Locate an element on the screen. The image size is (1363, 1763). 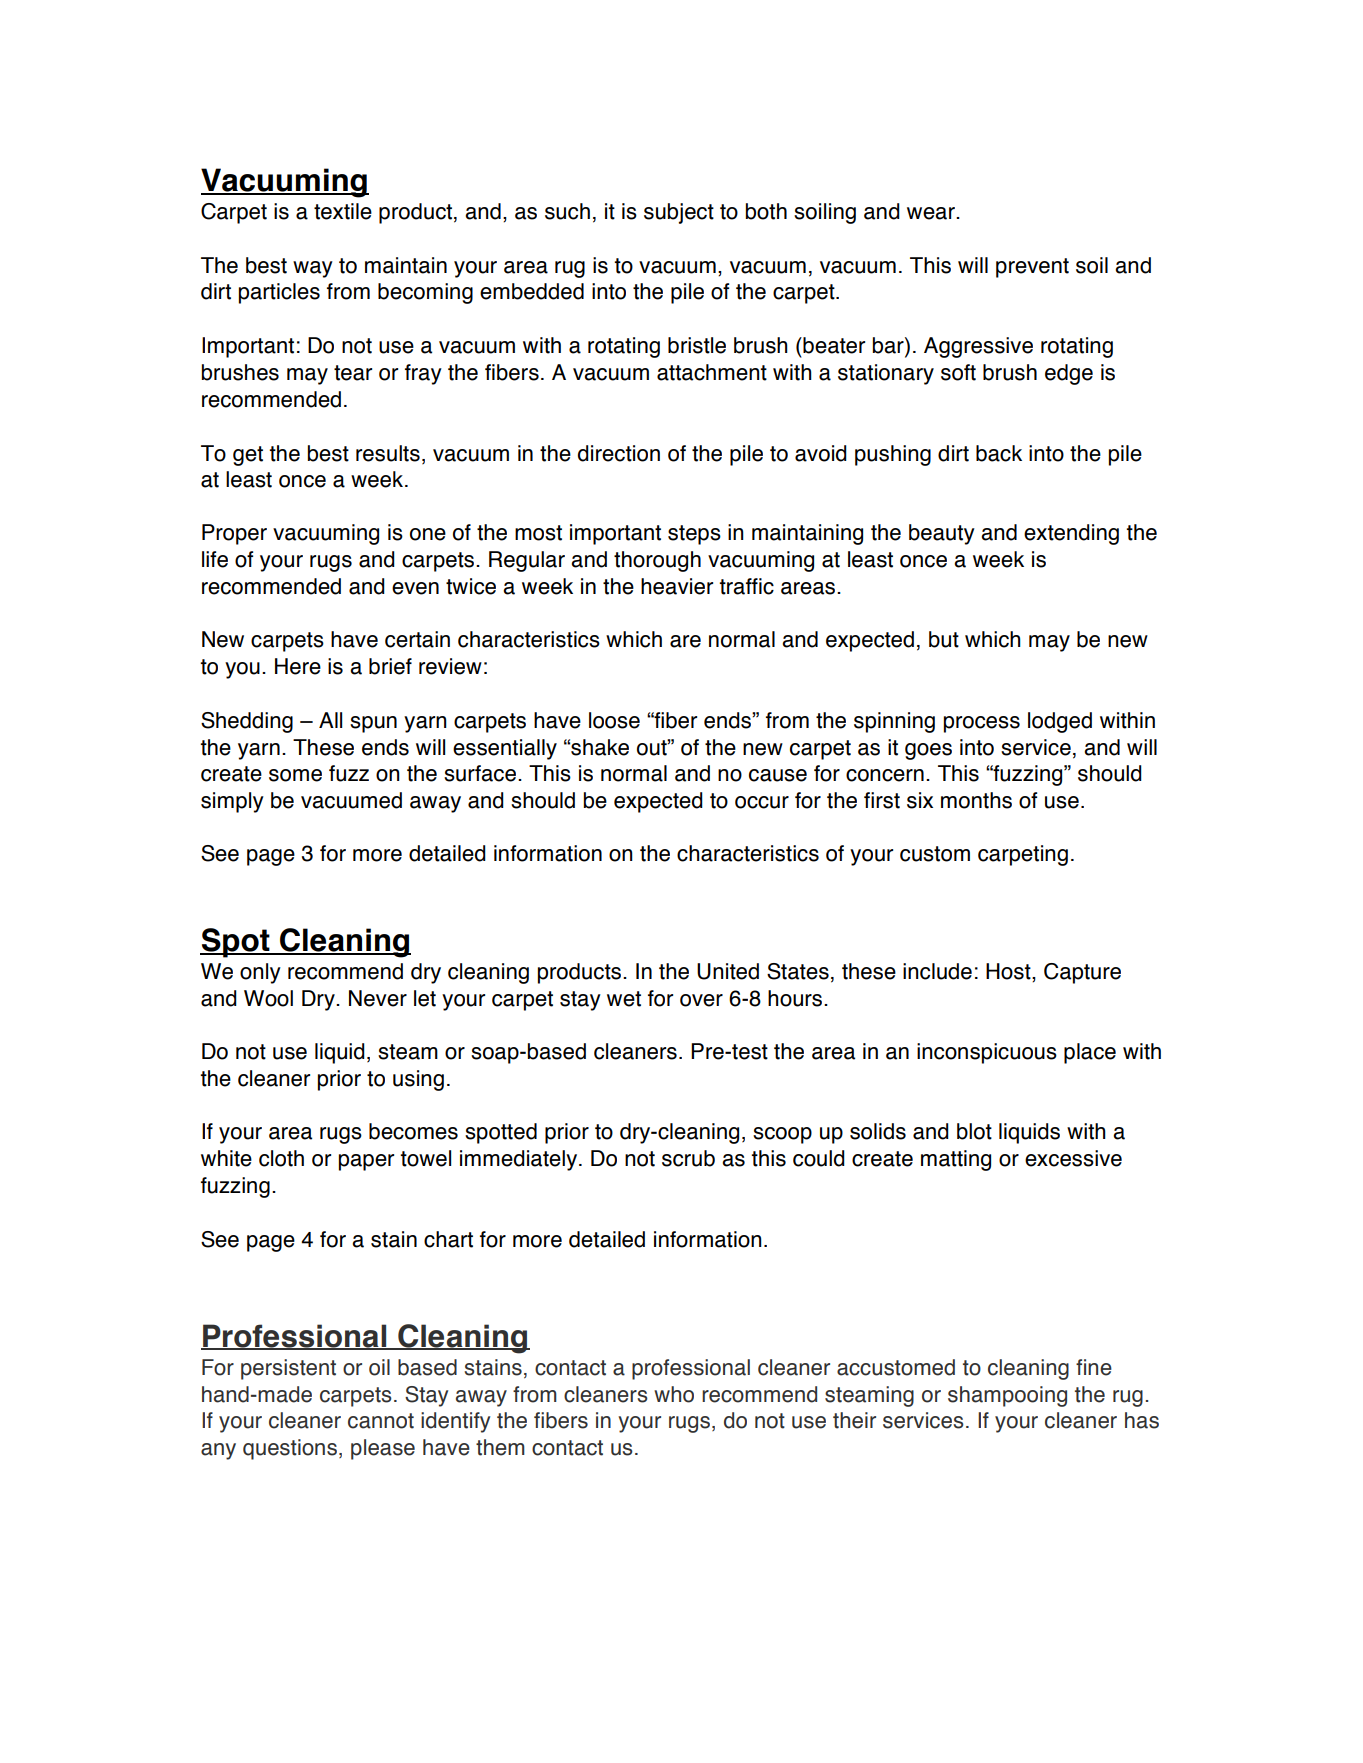
over is located at coordinates (701, 1000).
